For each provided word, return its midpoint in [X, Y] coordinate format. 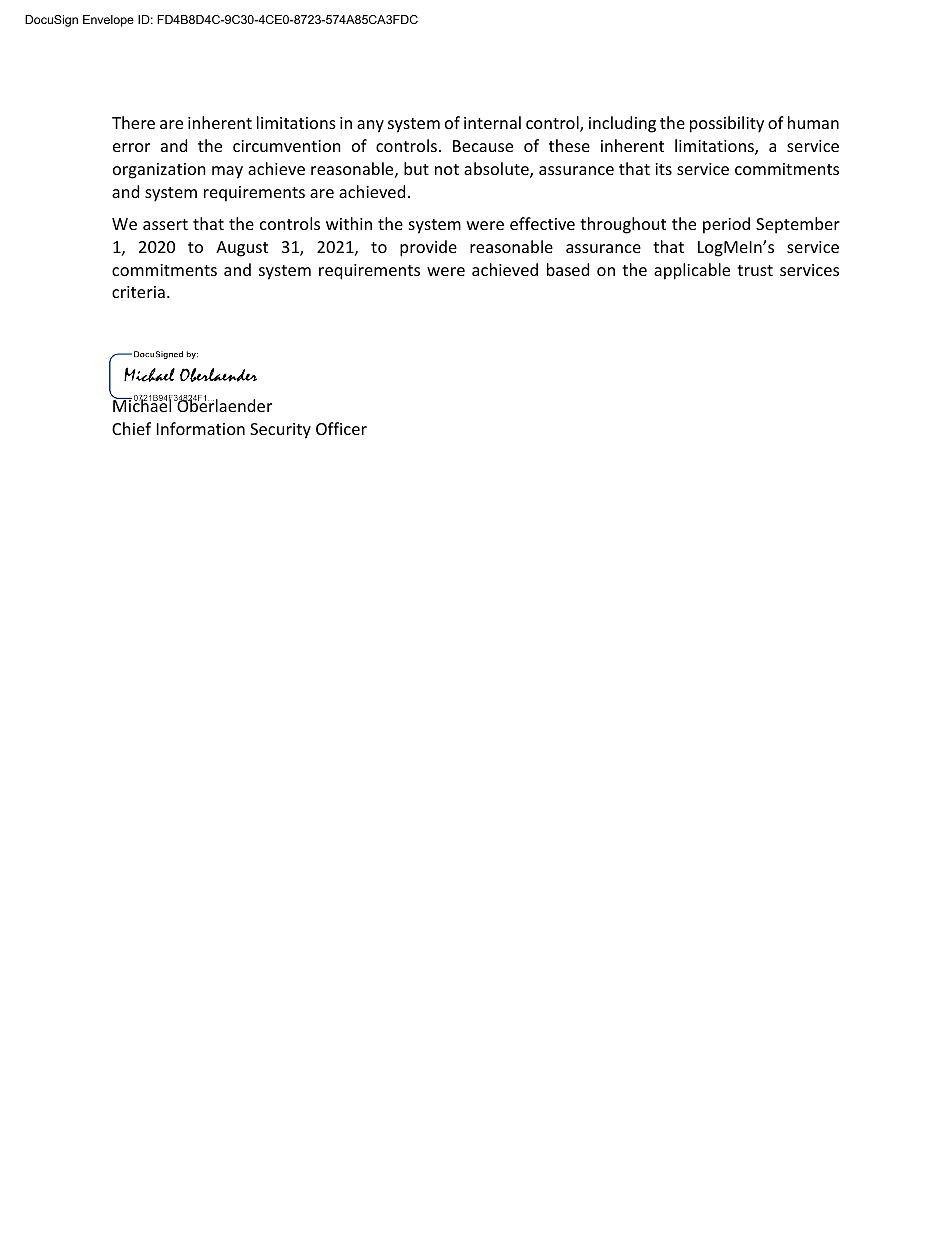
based [568, 269]
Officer [341, 428]
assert [165, 224]
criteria [138, 292]
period [726, 225]
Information [201, 428]
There [133, 122]
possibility [727, 124]
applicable [692, 271]
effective [542, 223]
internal [492, 122]
